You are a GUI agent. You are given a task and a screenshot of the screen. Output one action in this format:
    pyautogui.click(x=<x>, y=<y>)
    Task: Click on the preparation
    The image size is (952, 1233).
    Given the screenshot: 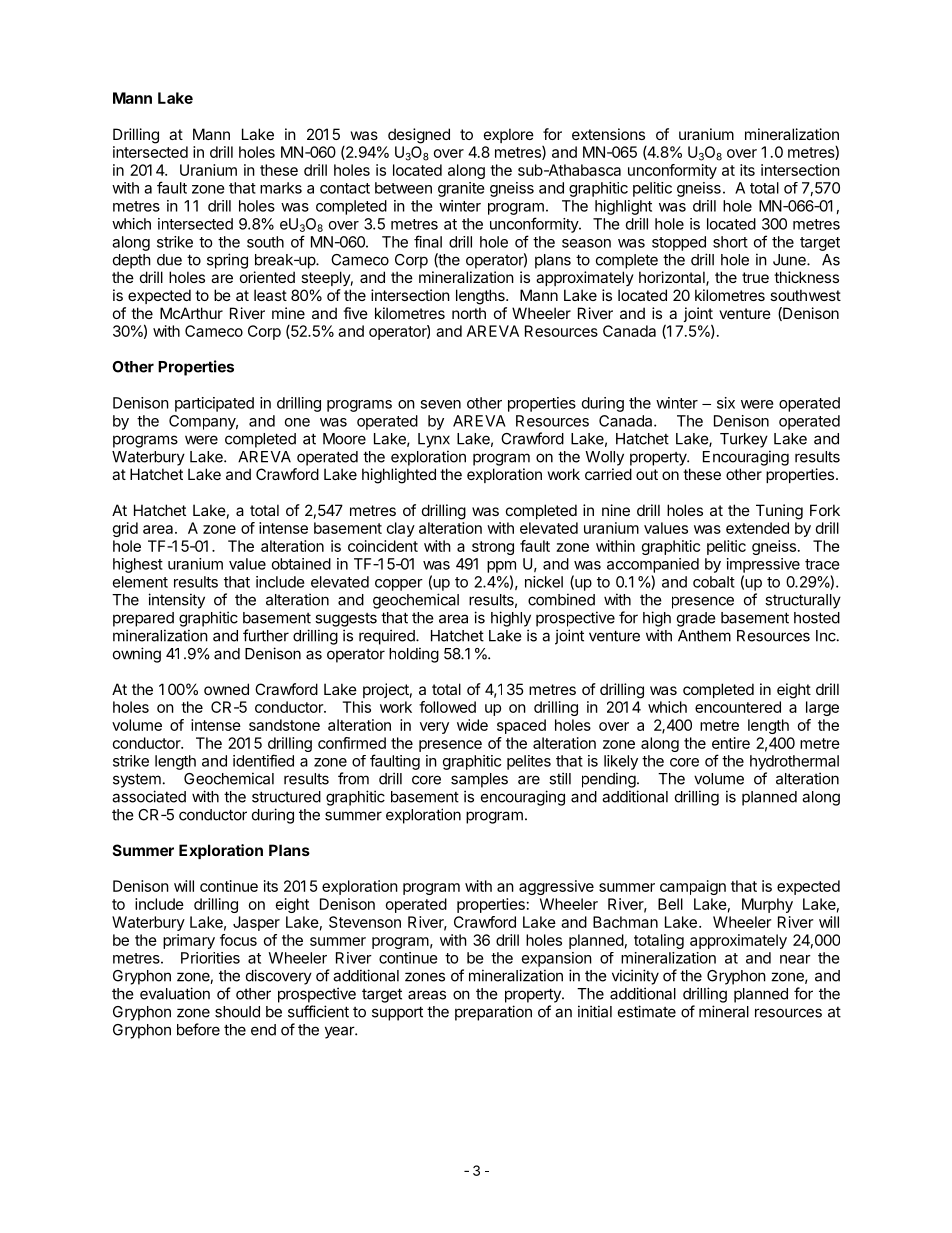 What is the action you would take?
    pyautogui.click(x=493, y=1013)
